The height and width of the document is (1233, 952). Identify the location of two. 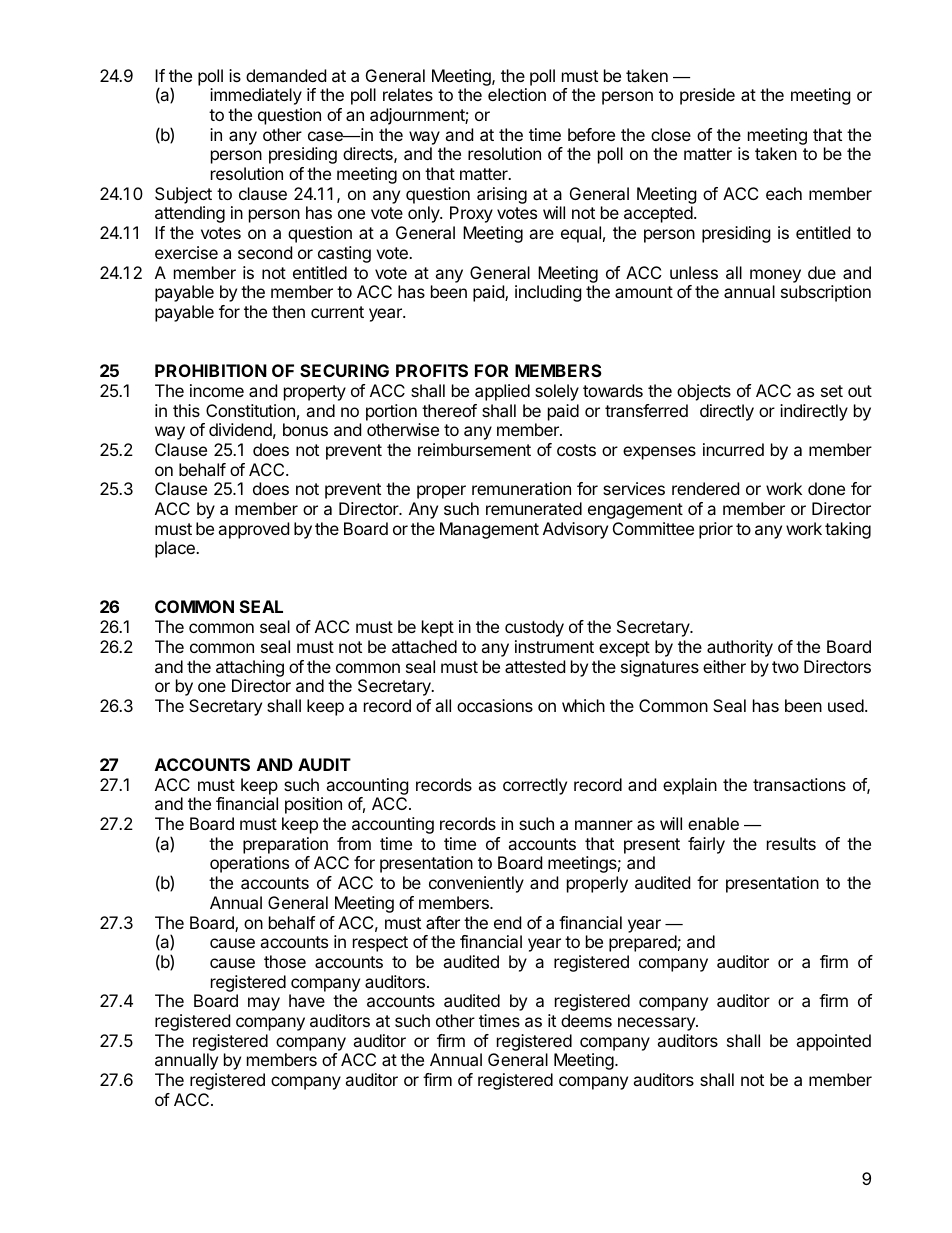
(785, 667).
